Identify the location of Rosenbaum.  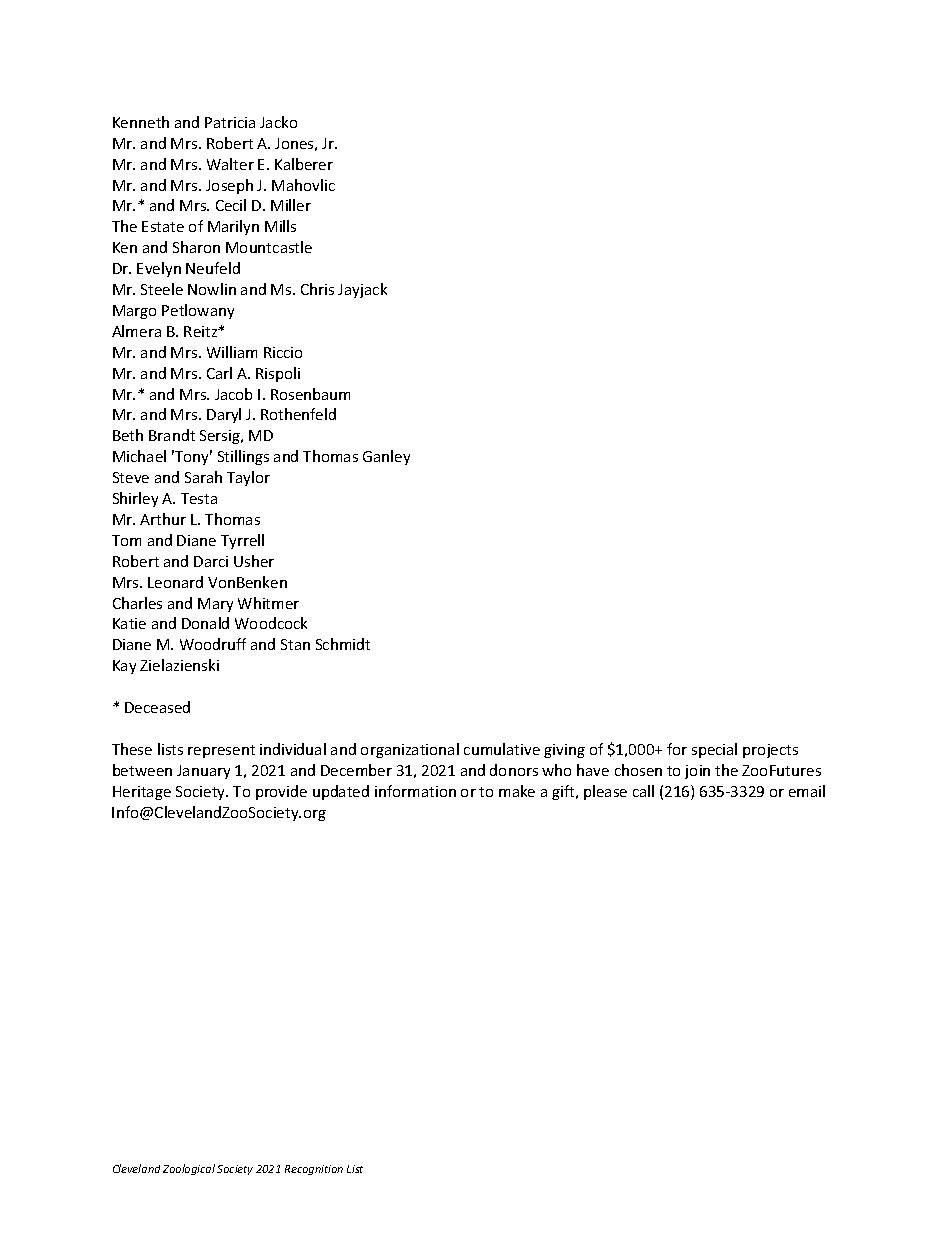
(310, 394).
